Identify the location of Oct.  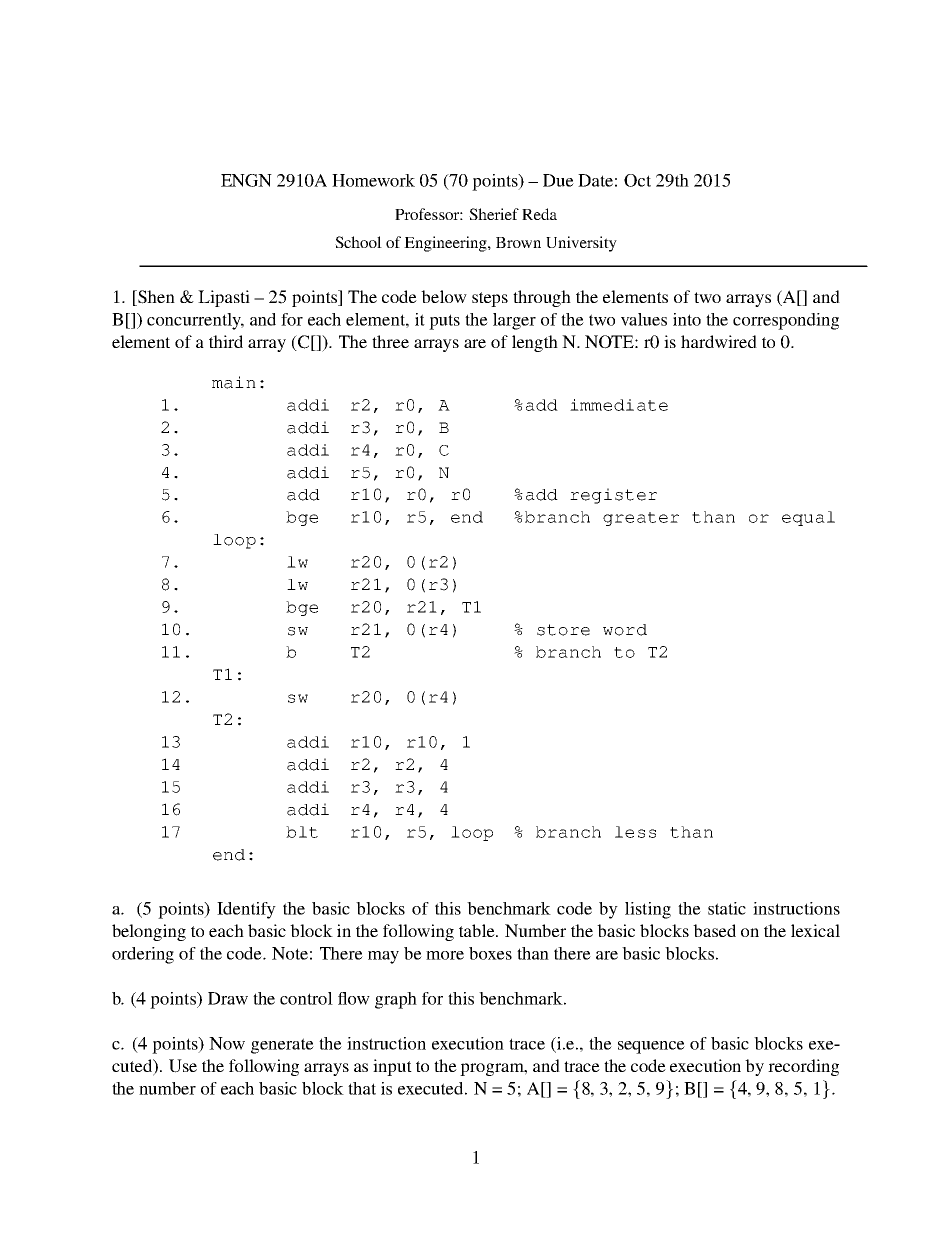
(637, 180).
